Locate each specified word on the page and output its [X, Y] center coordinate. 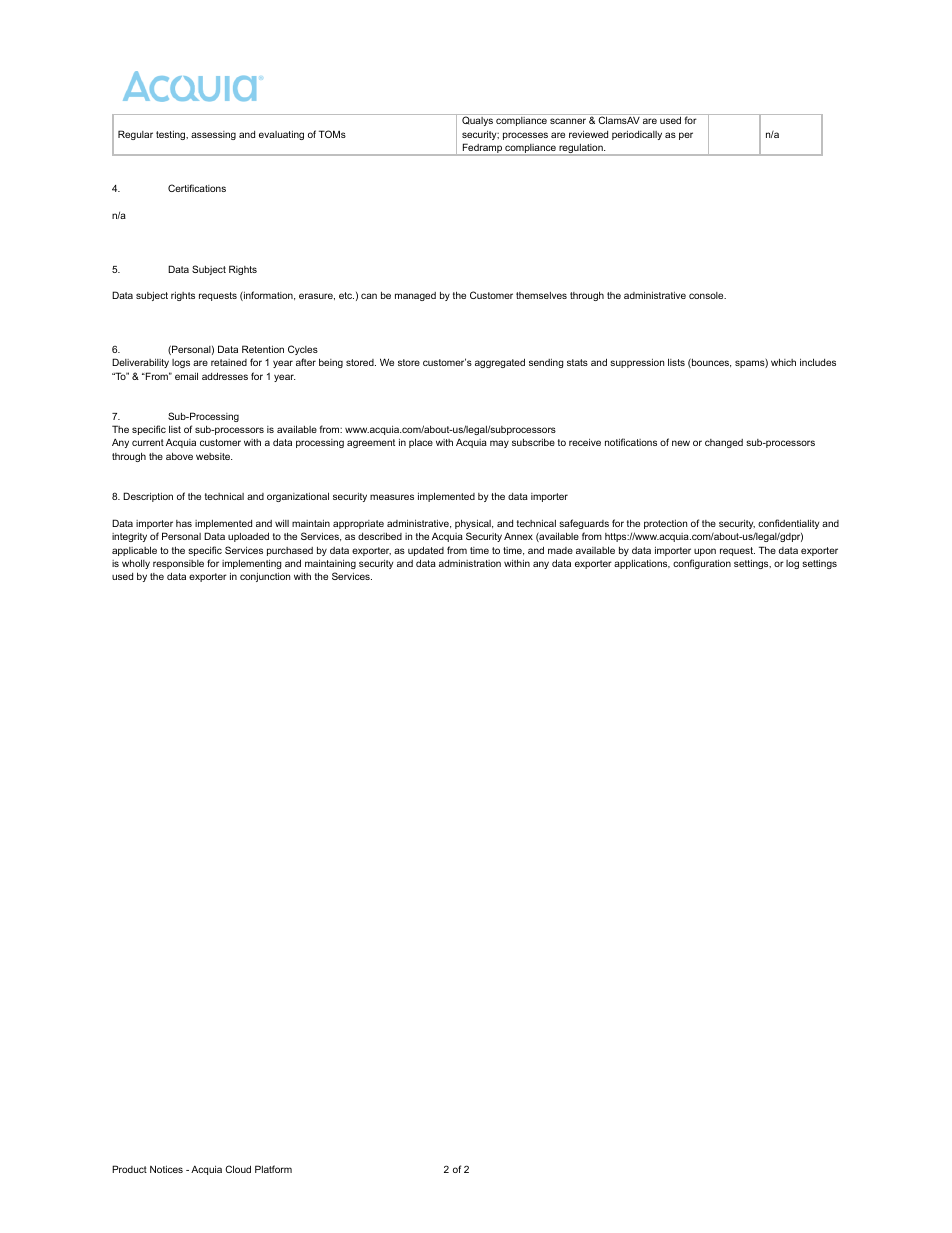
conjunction [265, 577]
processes [525, 136]
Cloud [238, 1169]
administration [470, 563]
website [214, 456]
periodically [637, 135]
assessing [213, 135]
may [499, 444]
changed [724, 443]
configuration [702, 564]
